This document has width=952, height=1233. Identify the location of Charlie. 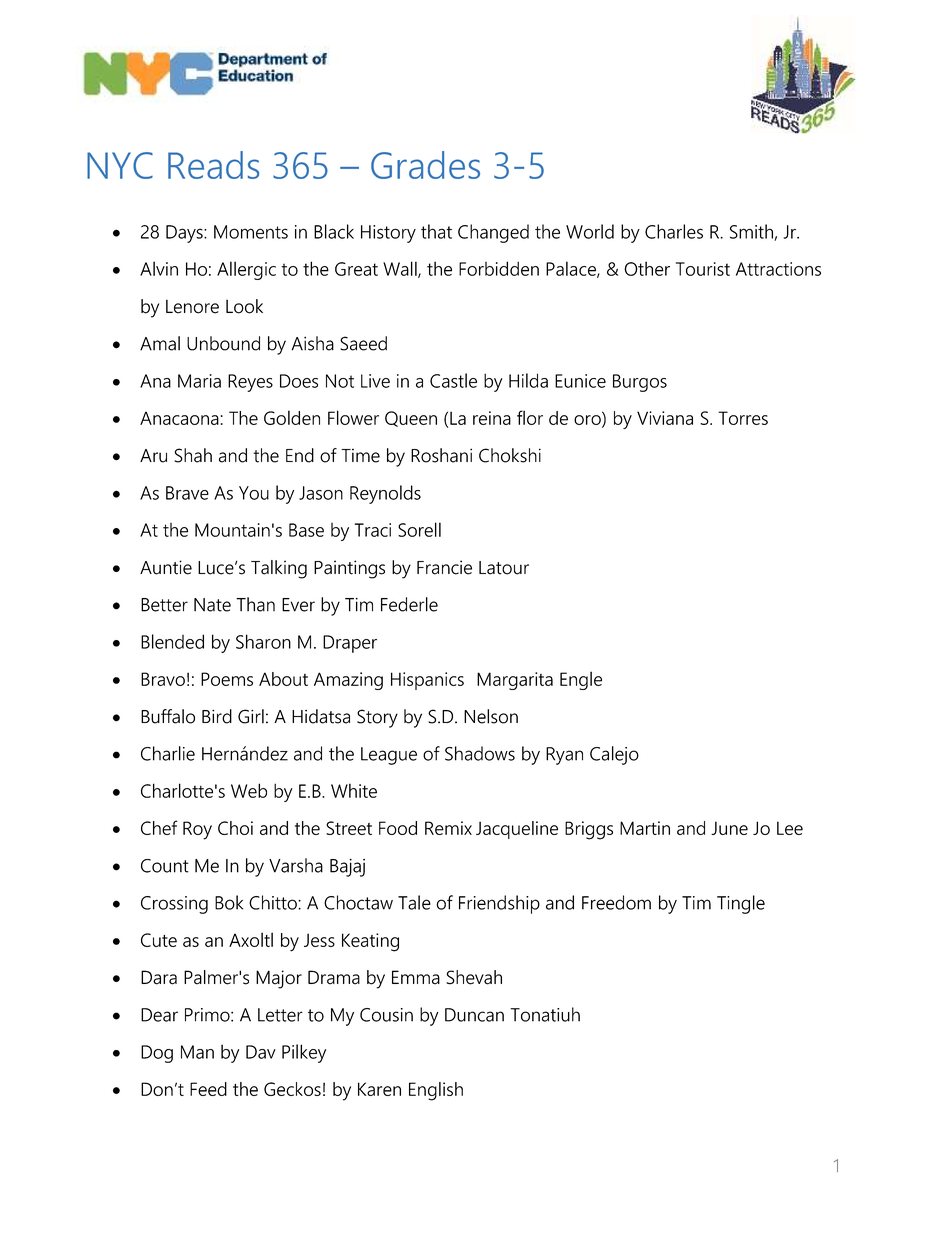
(168, 753).
